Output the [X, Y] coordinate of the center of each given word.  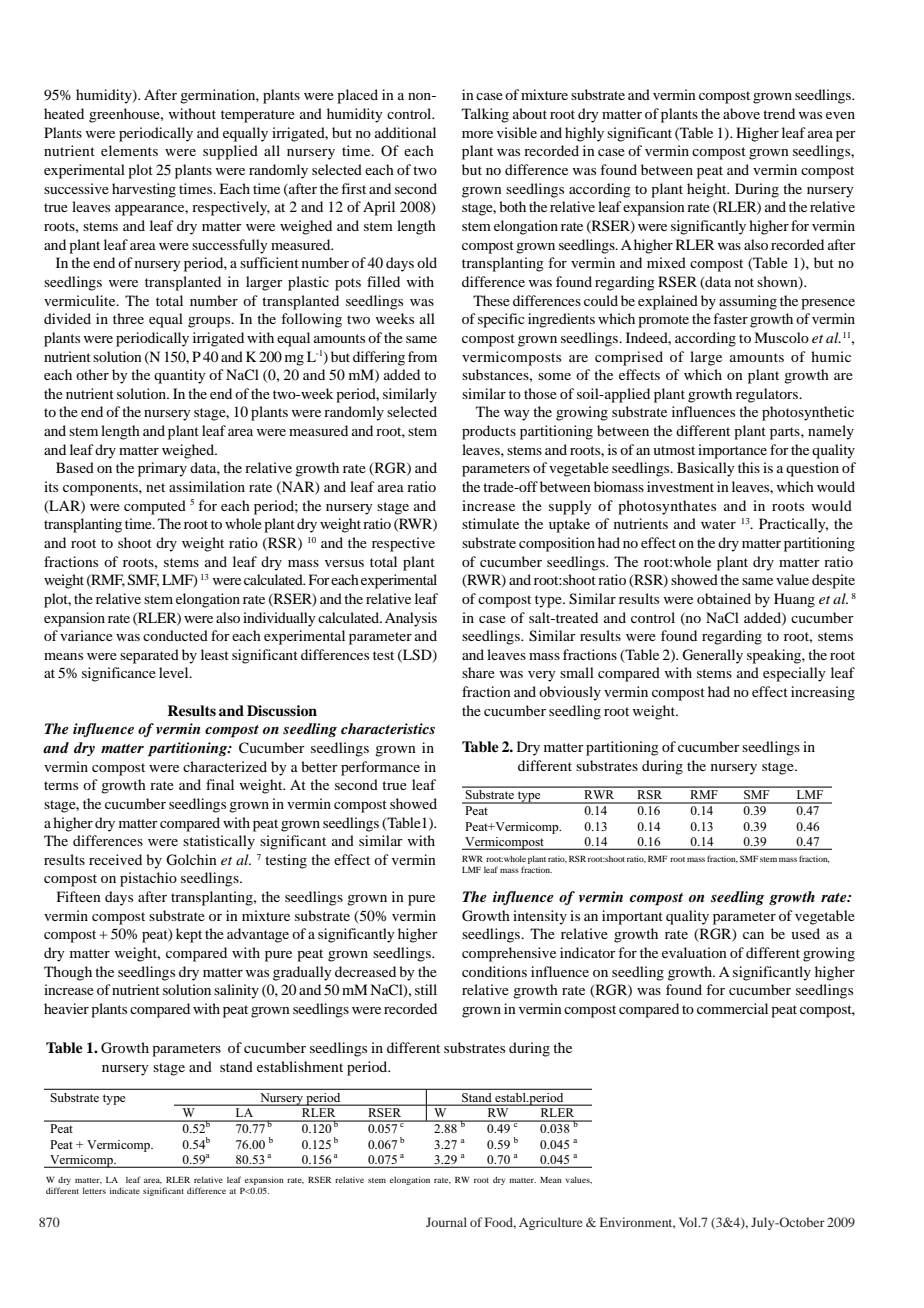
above [741, 113]
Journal [446, 1222]
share [478, 672]
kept [189, 935]
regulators [768, 395]
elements [129, 150]
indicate [124, 1190]
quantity [180, 376]
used [805, 933]
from [422, 356]
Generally [712, 656]
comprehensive [509, 954]
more [477, 134]
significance [119, 674]
